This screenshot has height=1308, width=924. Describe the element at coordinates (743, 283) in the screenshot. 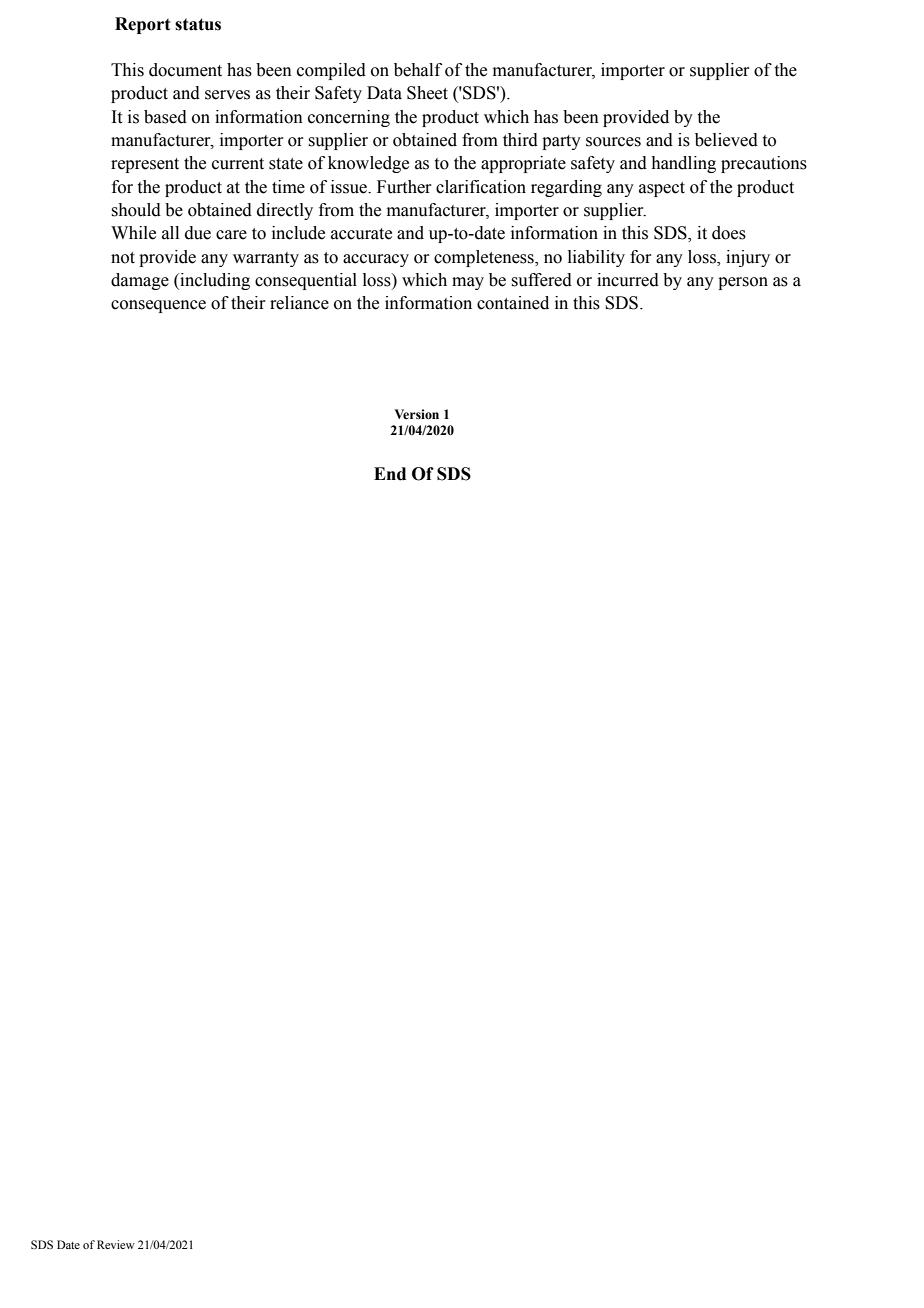

I see `person` at that location.
